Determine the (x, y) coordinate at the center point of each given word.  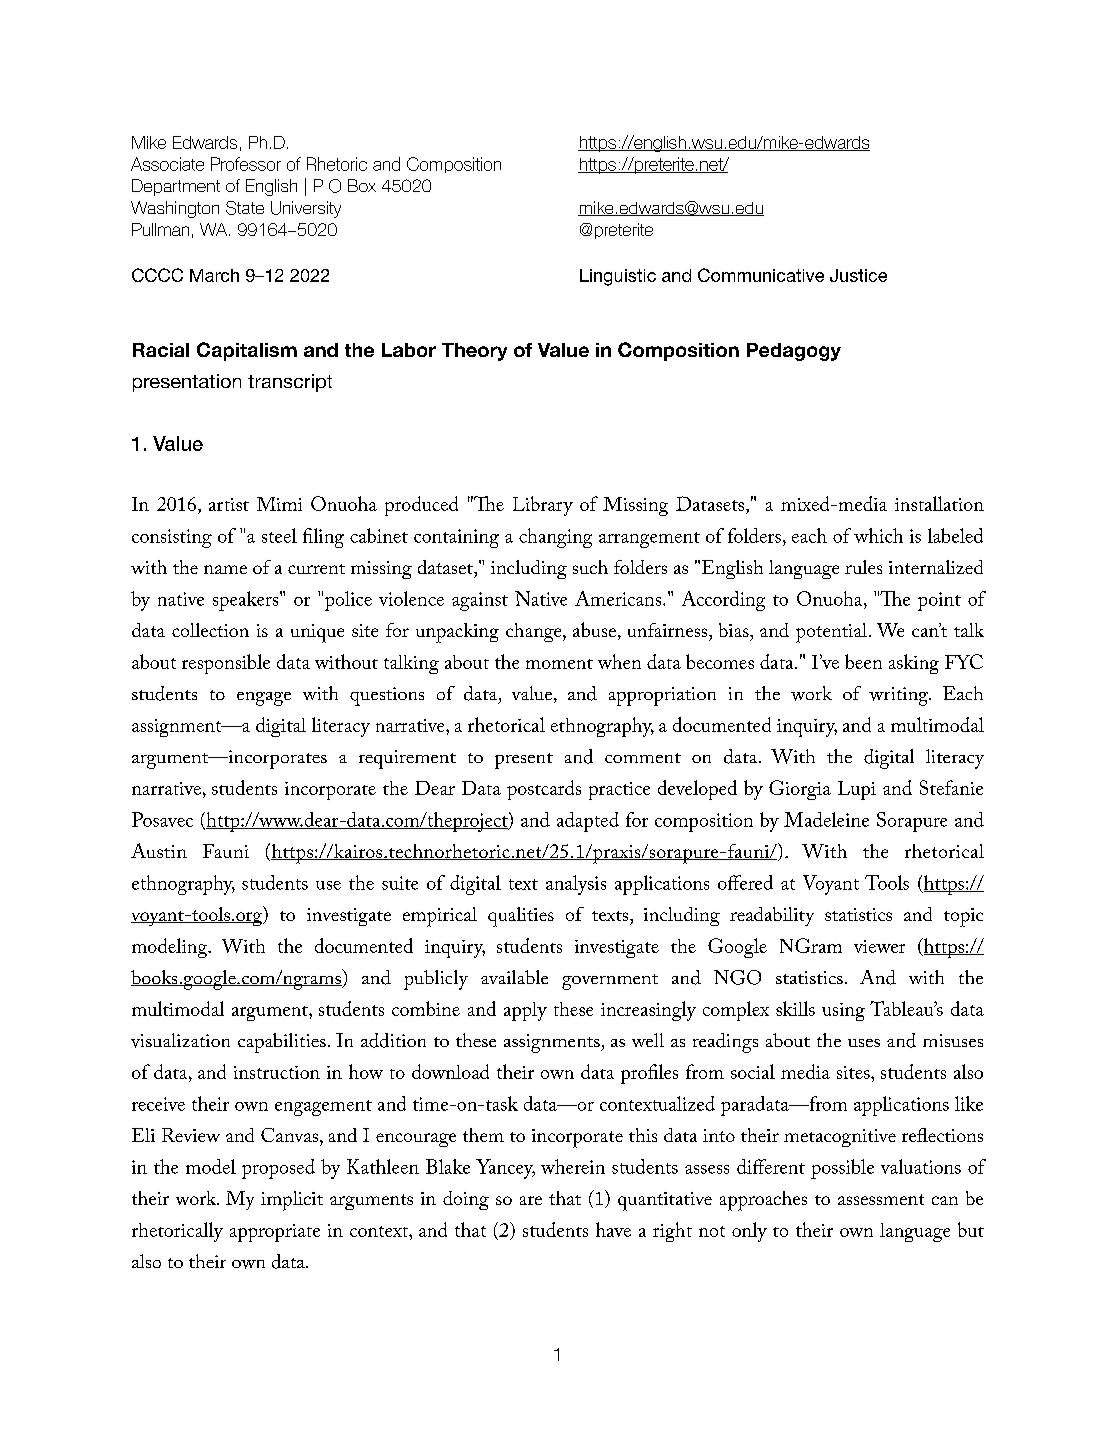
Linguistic (618, 277)
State (245, 208)
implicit (292, 1201)
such (590, 567)
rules (863, 567)
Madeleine (826, 819)
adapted (588, 822)
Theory (474, 352)
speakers (247, 601)
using (843, 1012)
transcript (290, 383)
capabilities (282, 1043)
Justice (858, 275)
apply (525, 1011)
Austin (159, 850)
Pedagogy (794, 352)
